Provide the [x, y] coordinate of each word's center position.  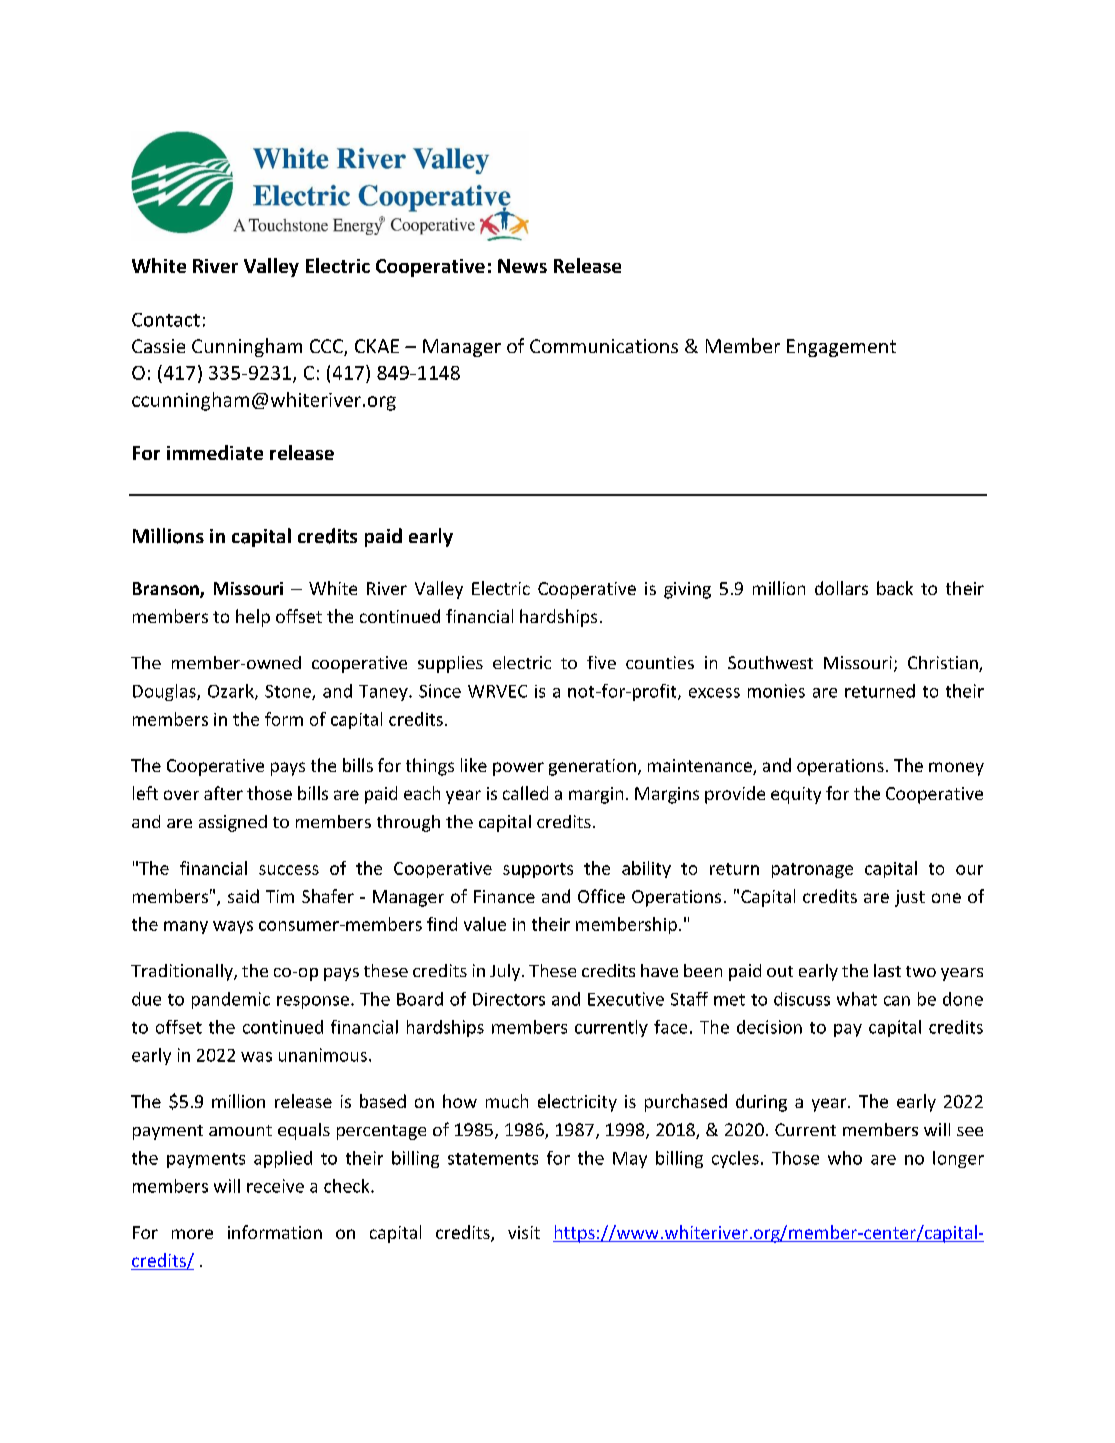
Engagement [841, 348]
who [845, 1158]
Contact [166, 320]
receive [275, 1186]
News [522, 266]
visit [524, 1232]
